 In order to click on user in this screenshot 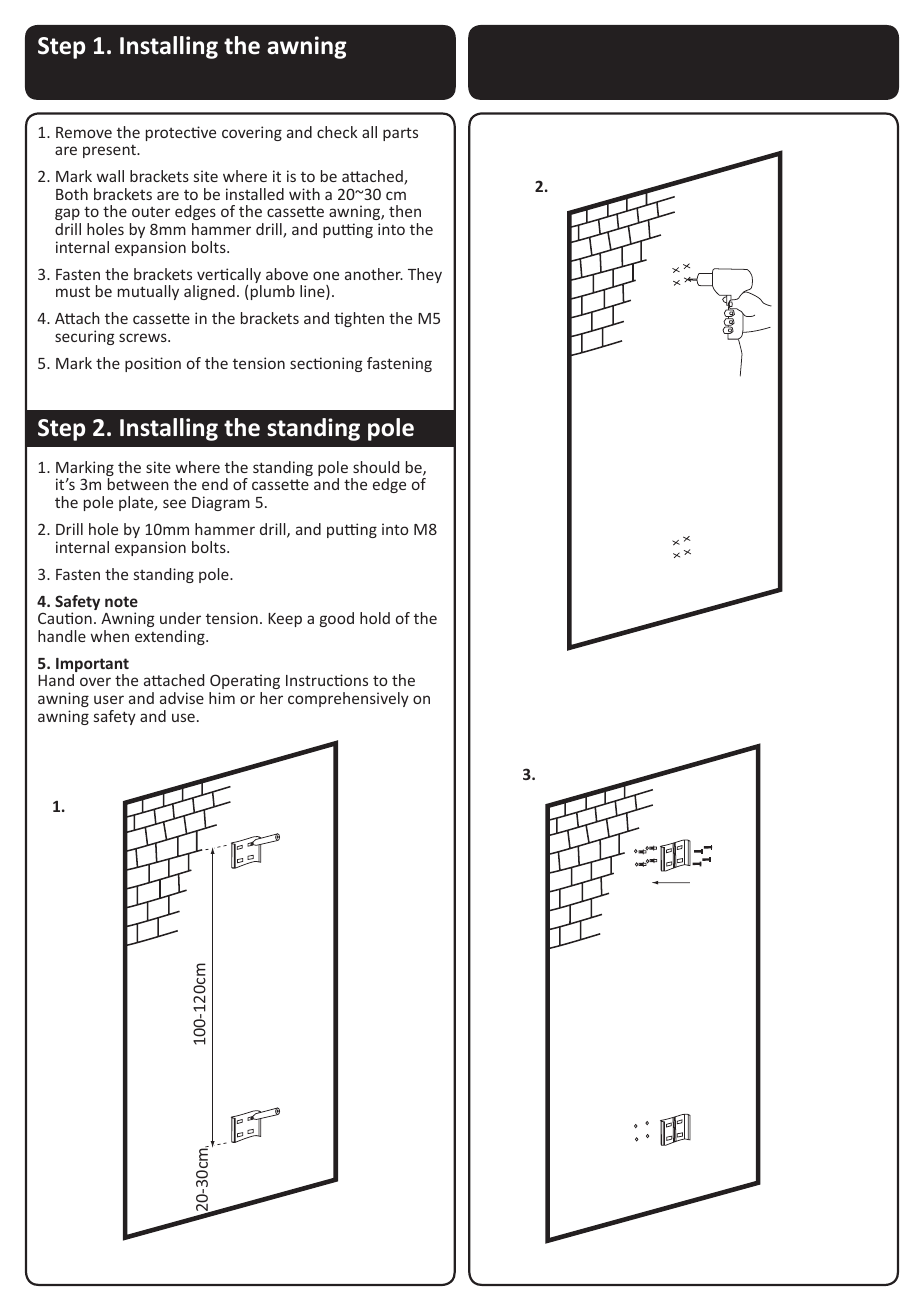, I will do `click(109, 699)`.
